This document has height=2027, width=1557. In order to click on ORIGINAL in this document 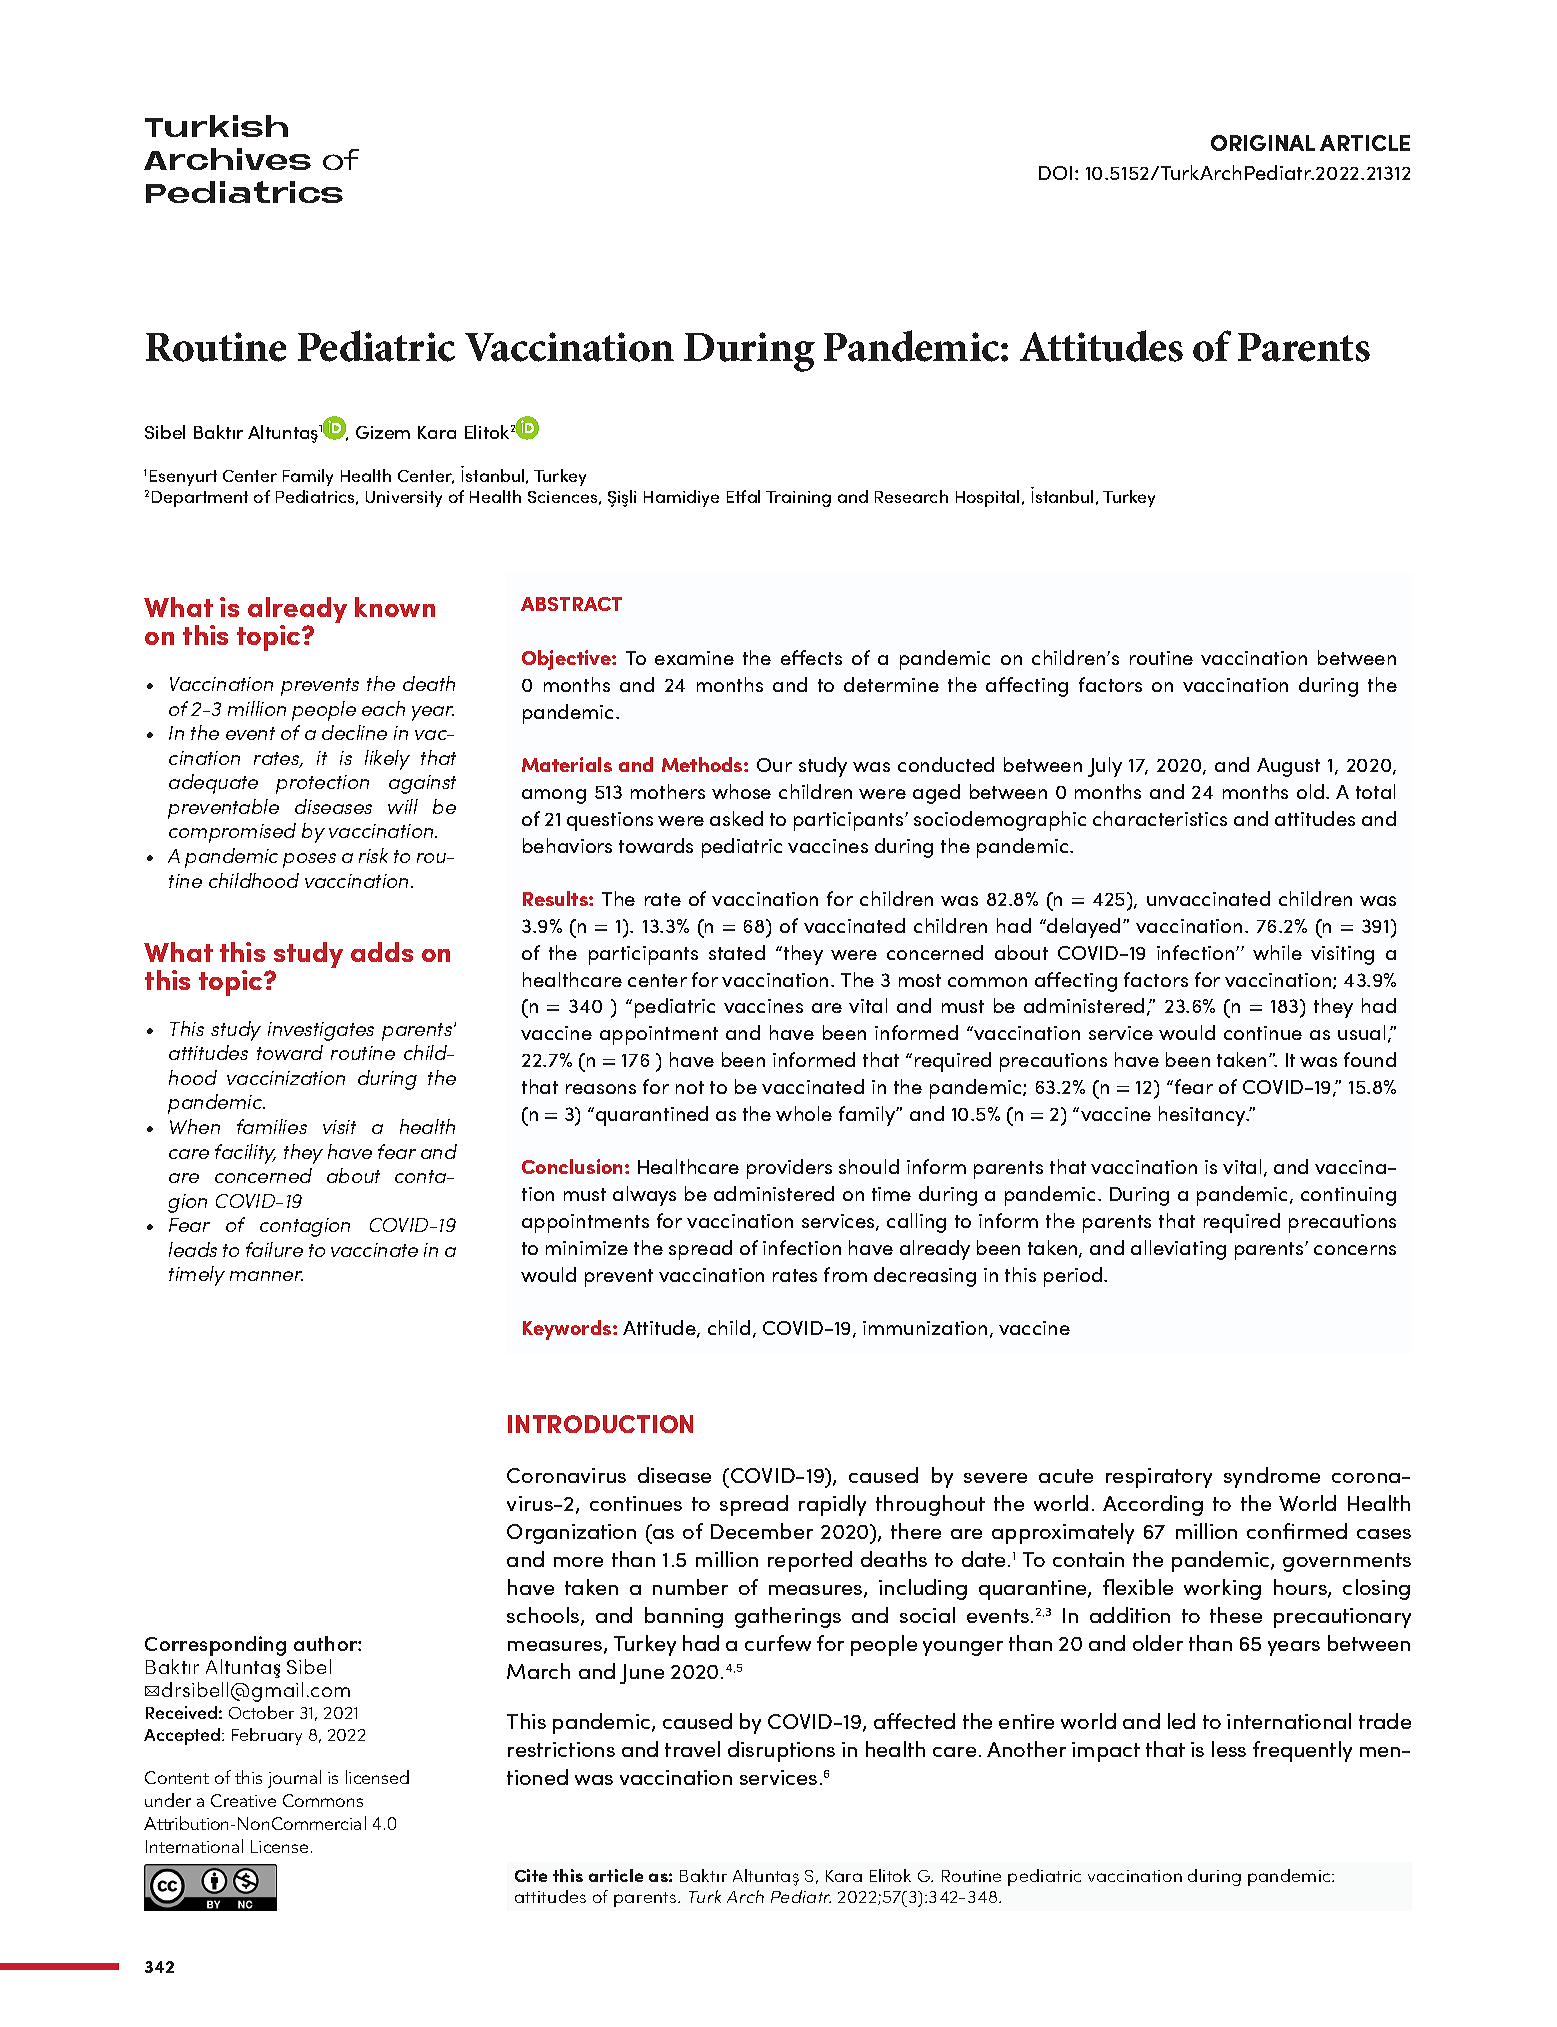, I will do `click(1263, 143)`.
